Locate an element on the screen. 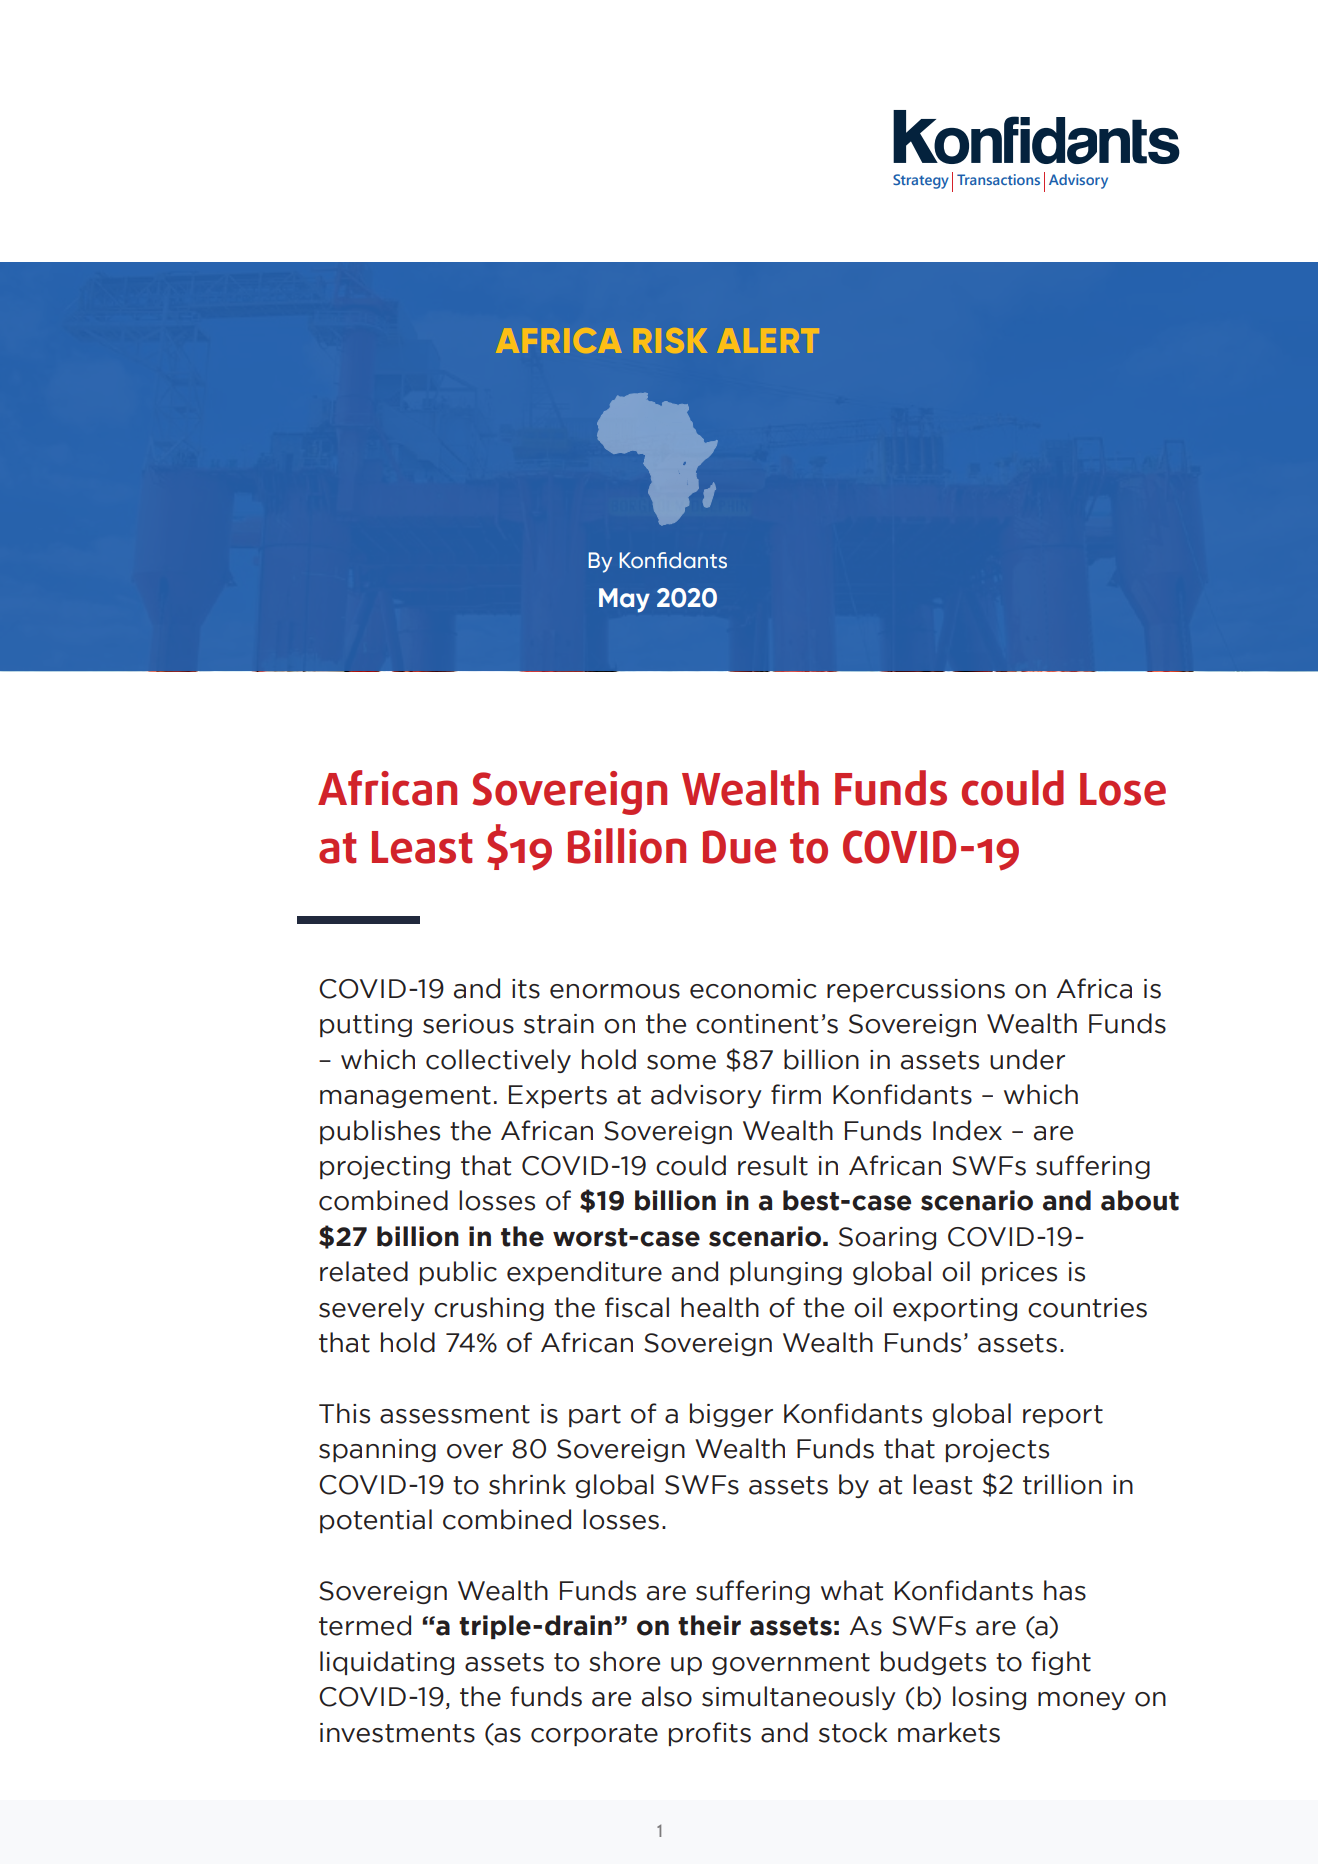 The width and height of the screenshot is (1318, 1864). liquidating is located at coordinates (387, 1663).
